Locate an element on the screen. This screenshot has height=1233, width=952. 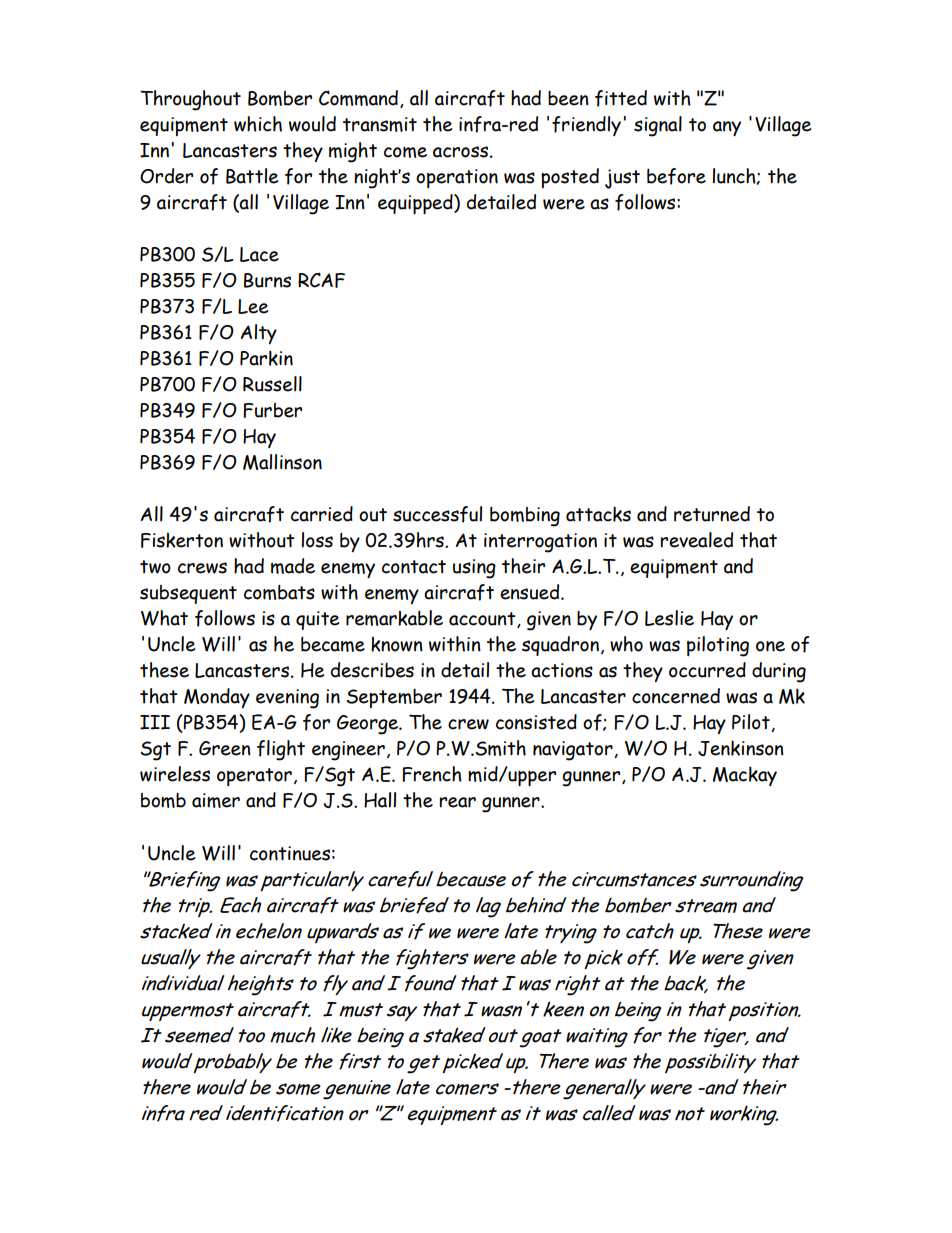
successful is located at coordinates (437, 514).
